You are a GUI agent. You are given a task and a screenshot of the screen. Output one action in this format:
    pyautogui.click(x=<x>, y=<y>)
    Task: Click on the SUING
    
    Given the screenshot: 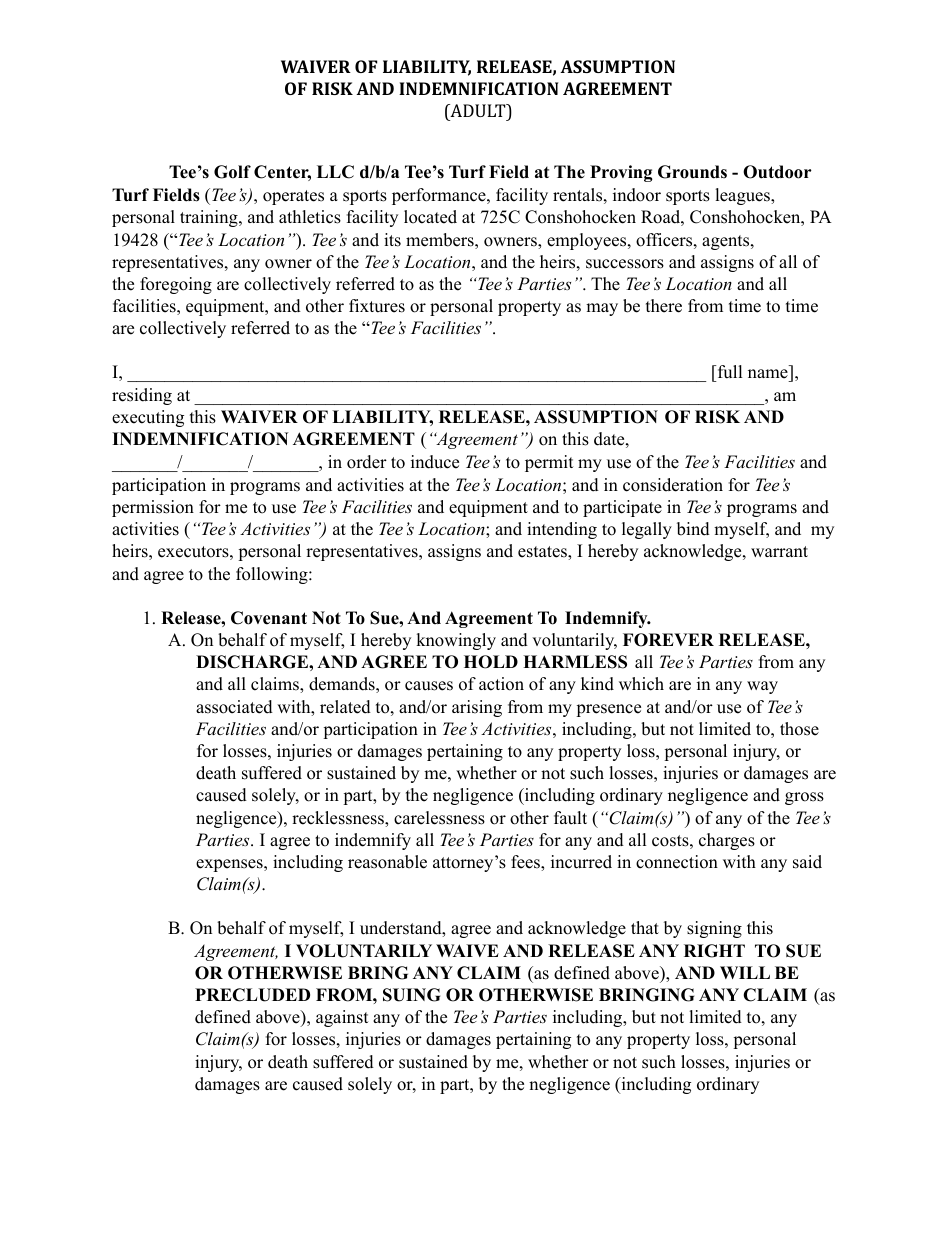 What is the action you would take?
    pyautogui.click(x=411, y=995)
